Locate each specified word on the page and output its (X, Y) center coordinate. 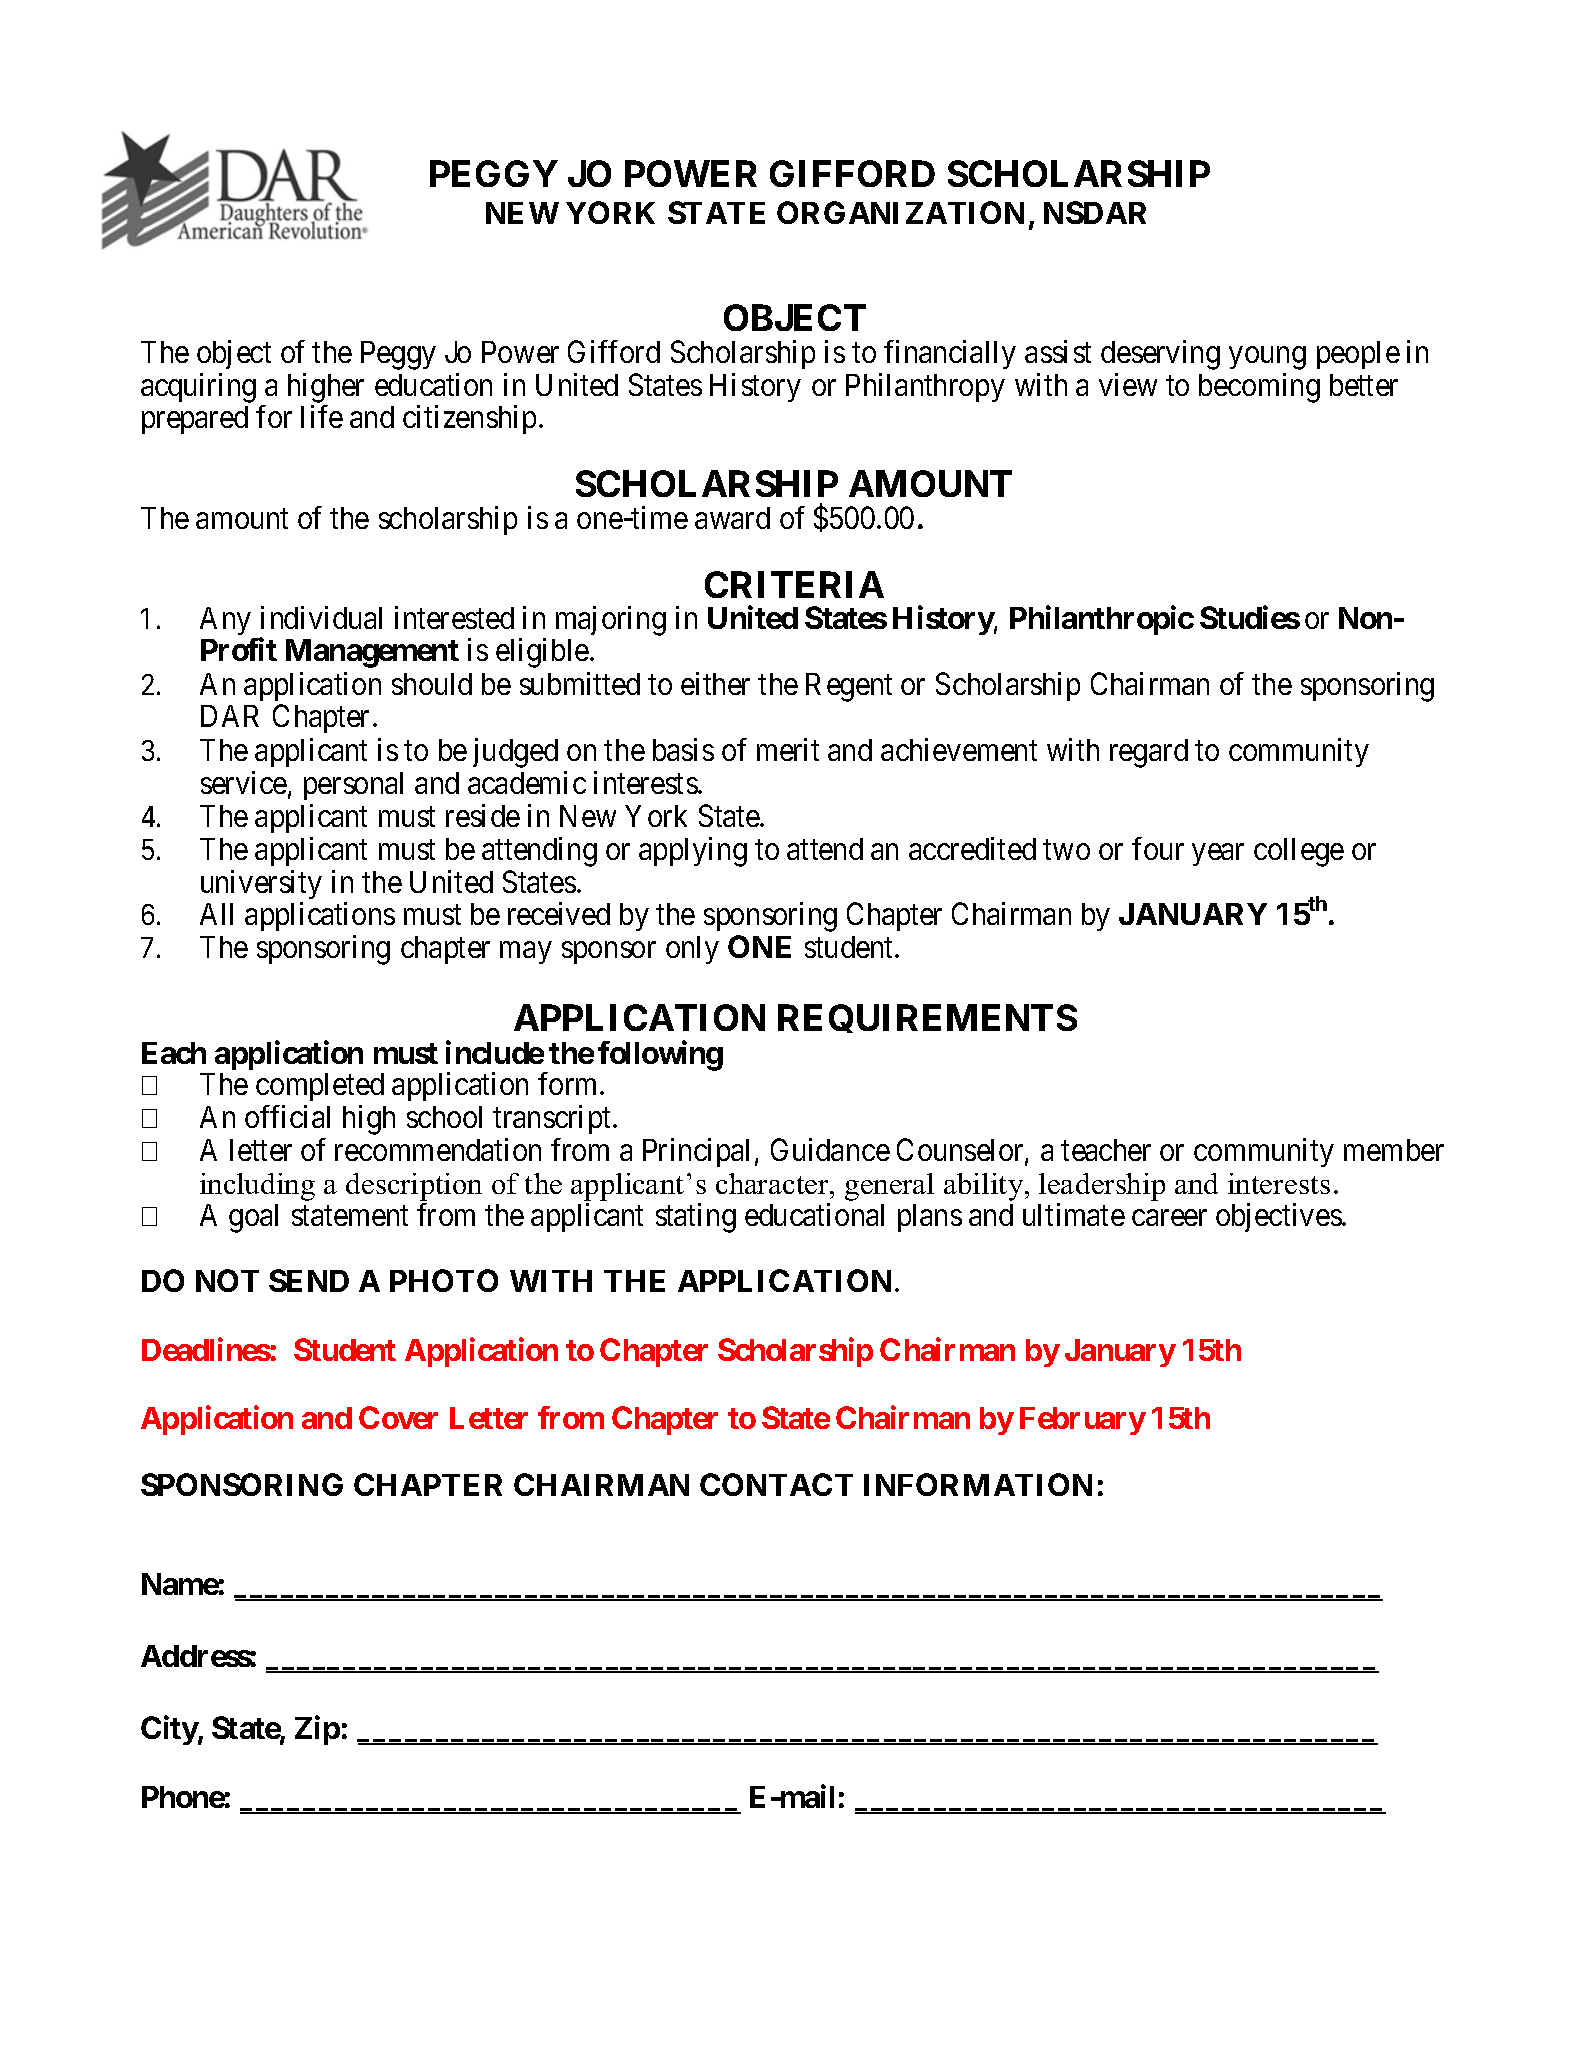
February (1083, 1421)
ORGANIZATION (900, 212)
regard (1149, 753)
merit (788, 749)
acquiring (198, 388)
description (414, 1187)
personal (353, 786)
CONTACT (776, 1484)
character (774, 1183)
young (1267, 358)
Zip (317, 1730)
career (1169, 1217)
